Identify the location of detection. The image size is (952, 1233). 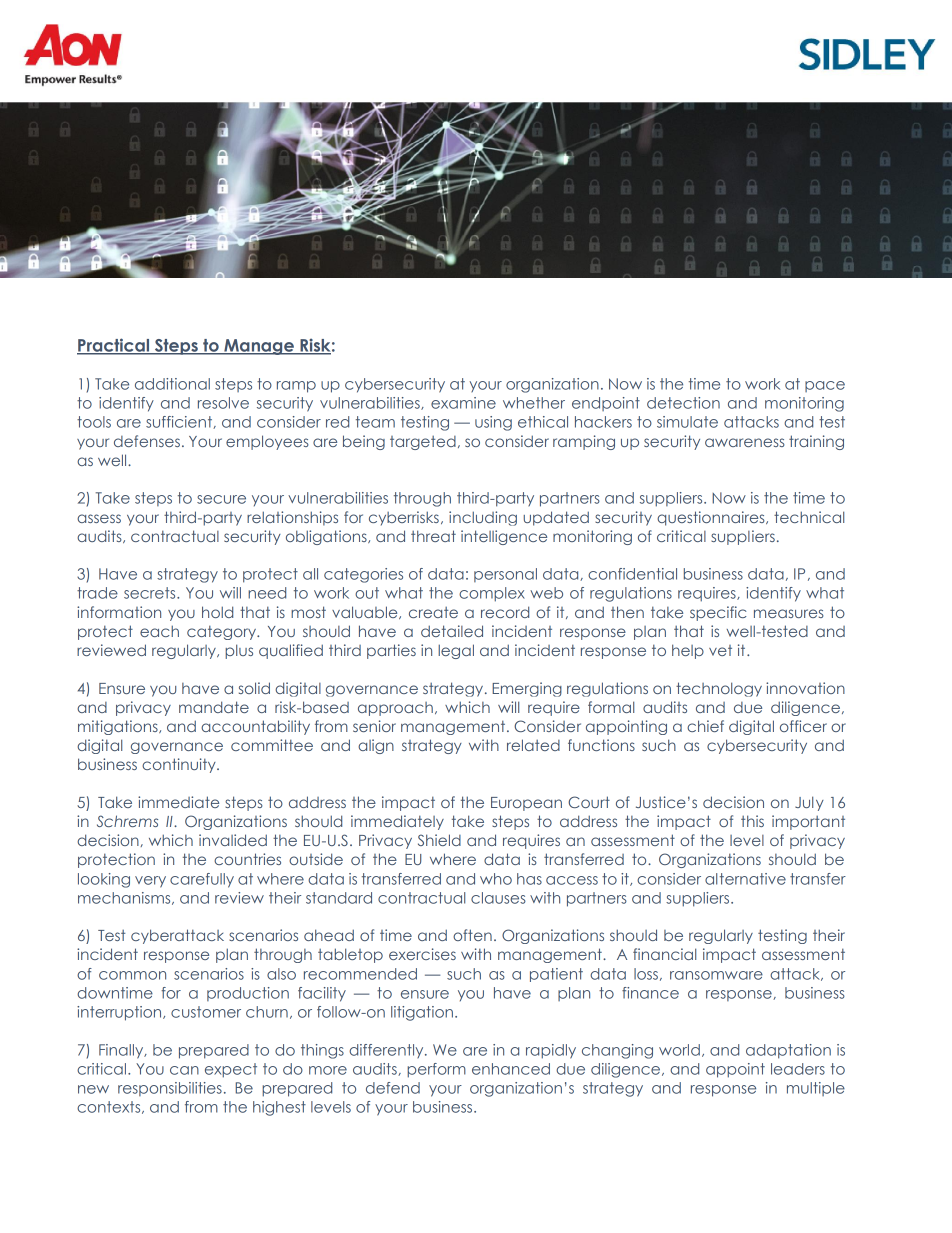
(683, 403).
